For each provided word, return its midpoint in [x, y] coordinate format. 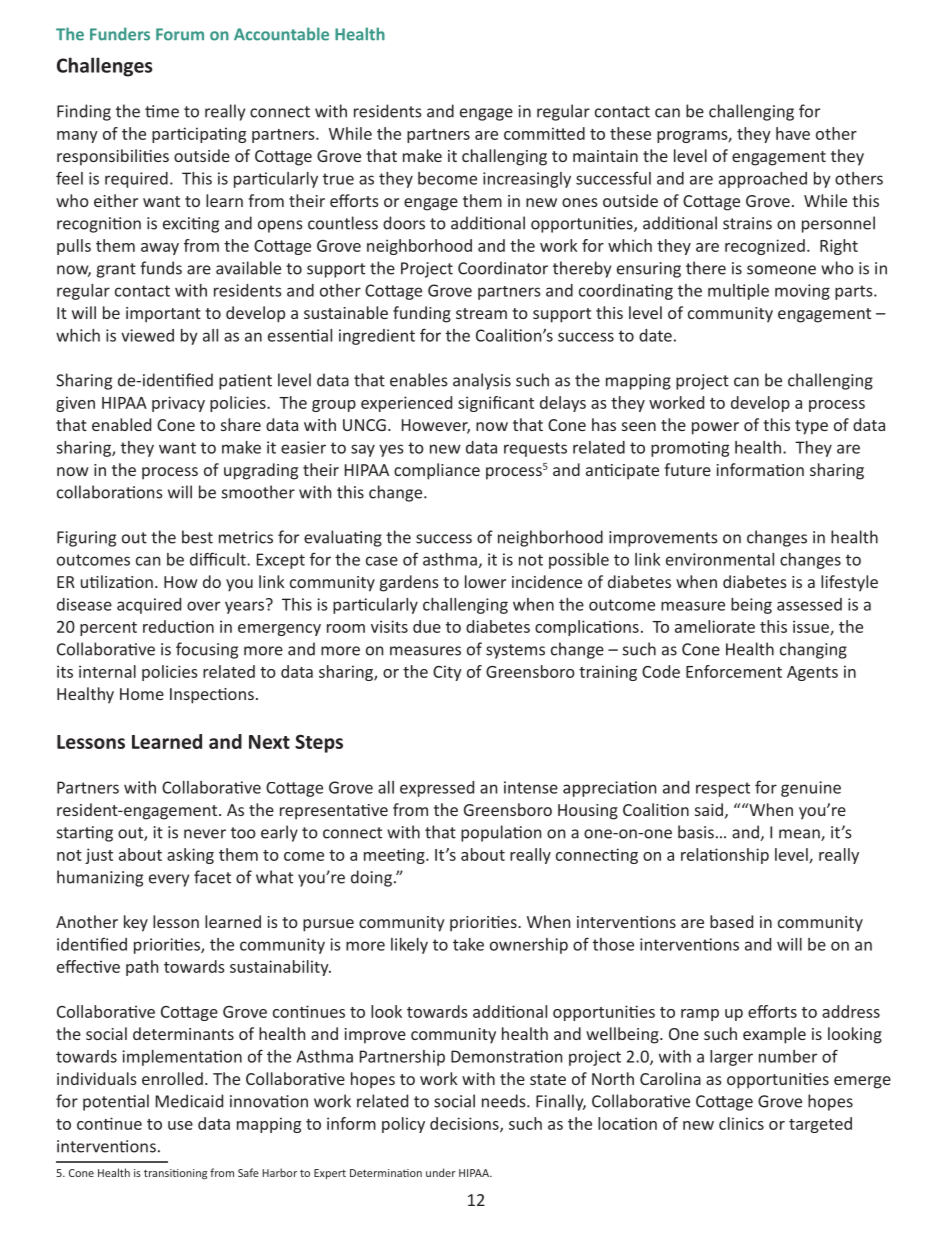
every [169, 880]
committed [544, 133]
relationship [725, 856]
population [501, 833]
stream [481, 313]
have [793, 133]
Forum [180, 34]
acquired [149, 606]
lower [485, 581]
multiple [738, 292]
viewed [147, 335]
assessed [809, 604]
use [180, 1125]
